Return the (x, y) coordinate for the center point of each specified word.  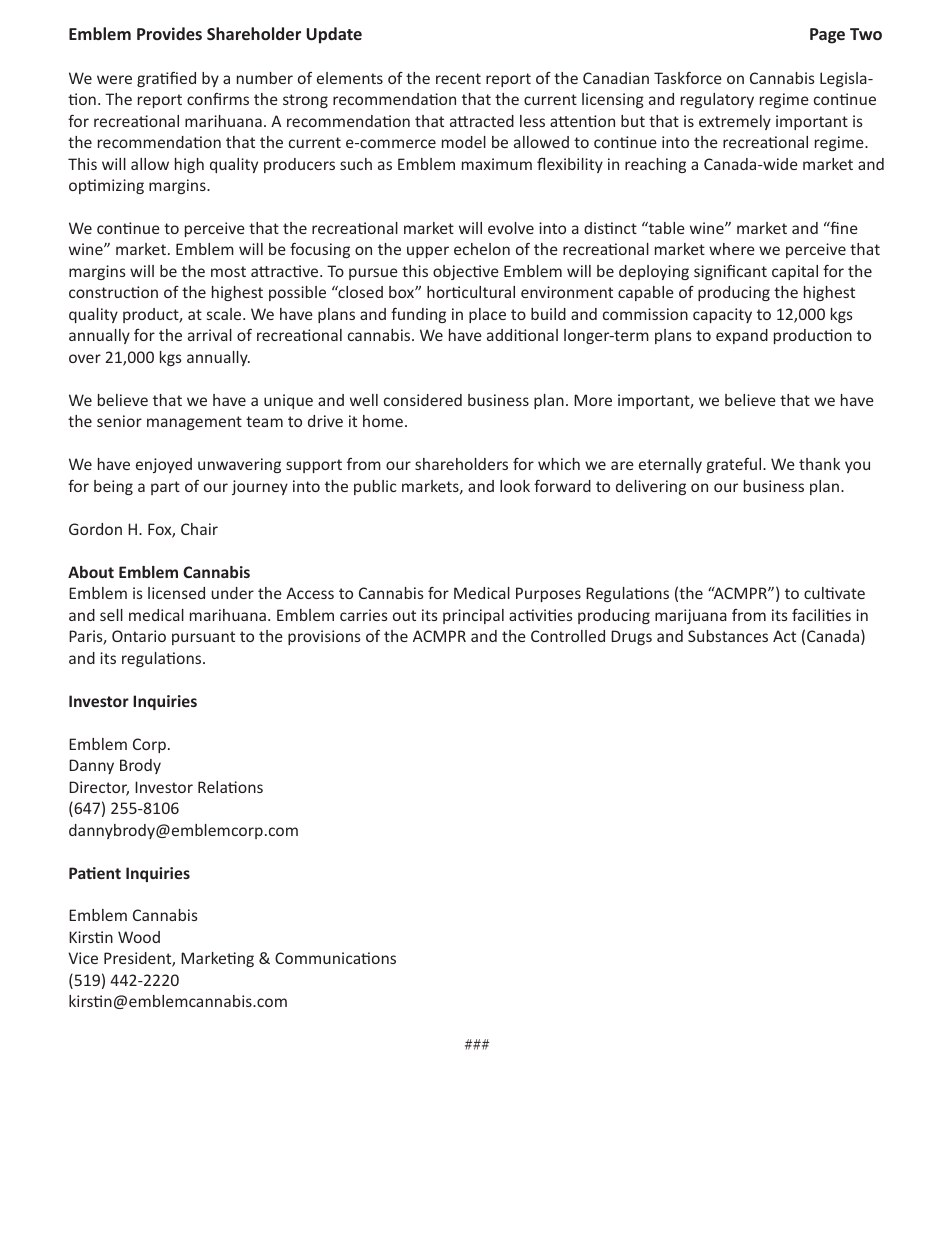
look (515, 486)
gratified (166, 79)
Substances (728, 636)
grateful (735, 465)
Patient (95, 873)
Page (827, 36)
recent (458, 78)
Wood (139, 937)
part (165, 488)
